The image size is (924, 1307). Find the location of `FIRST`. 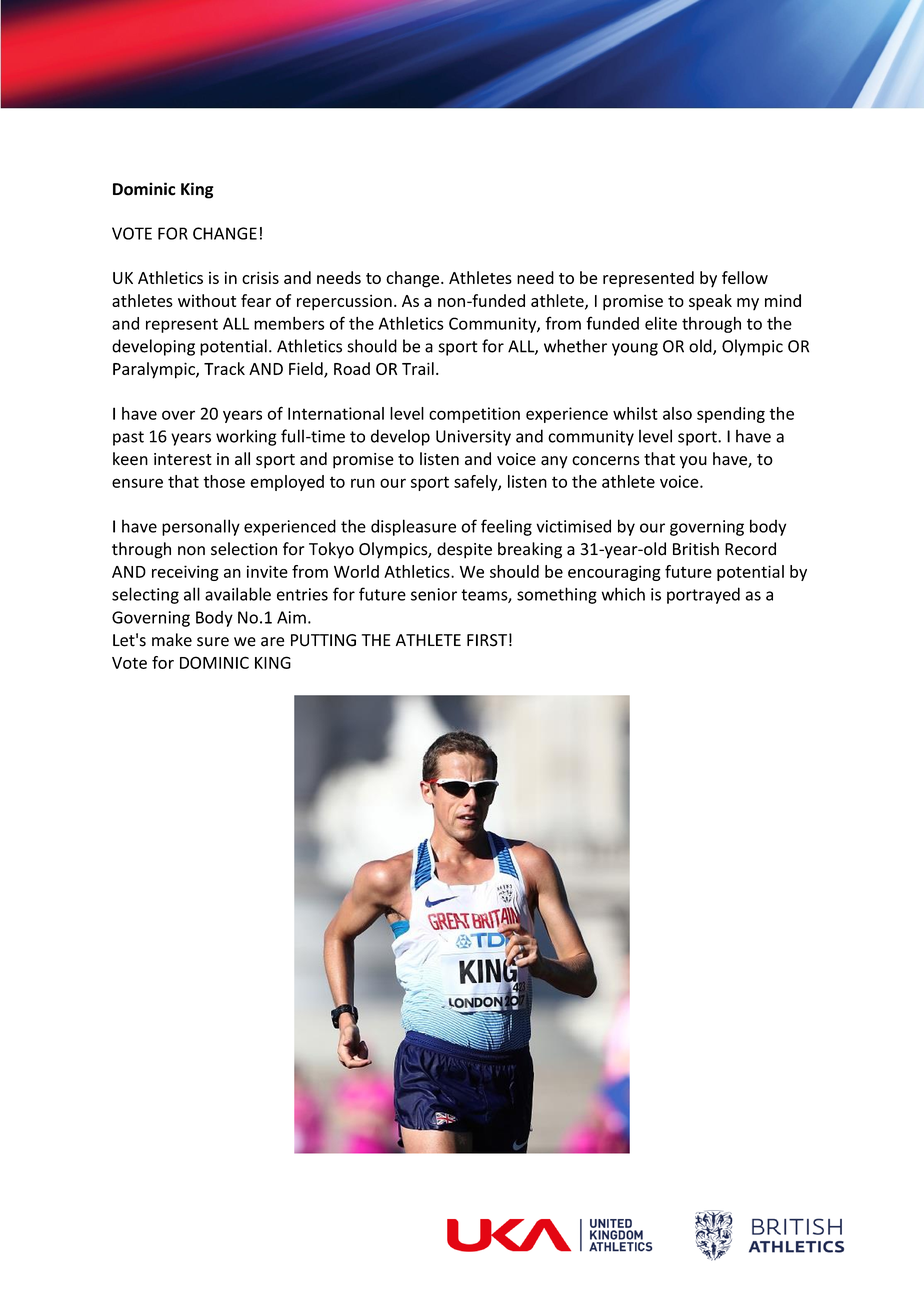

FIRST is located at coordinates (487, 640).
